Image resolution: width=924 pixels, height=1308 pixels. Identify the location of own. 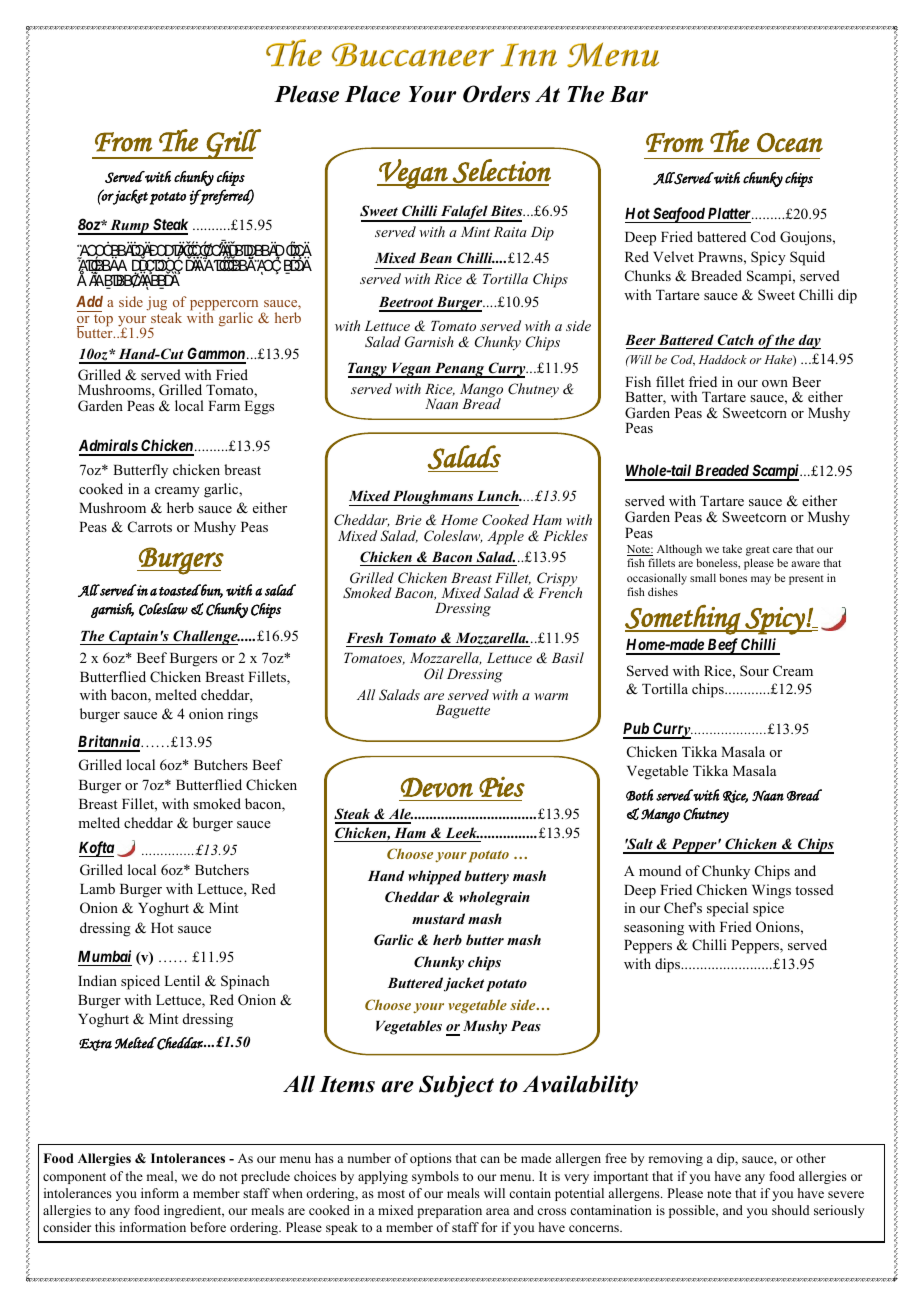
(775, 383).
